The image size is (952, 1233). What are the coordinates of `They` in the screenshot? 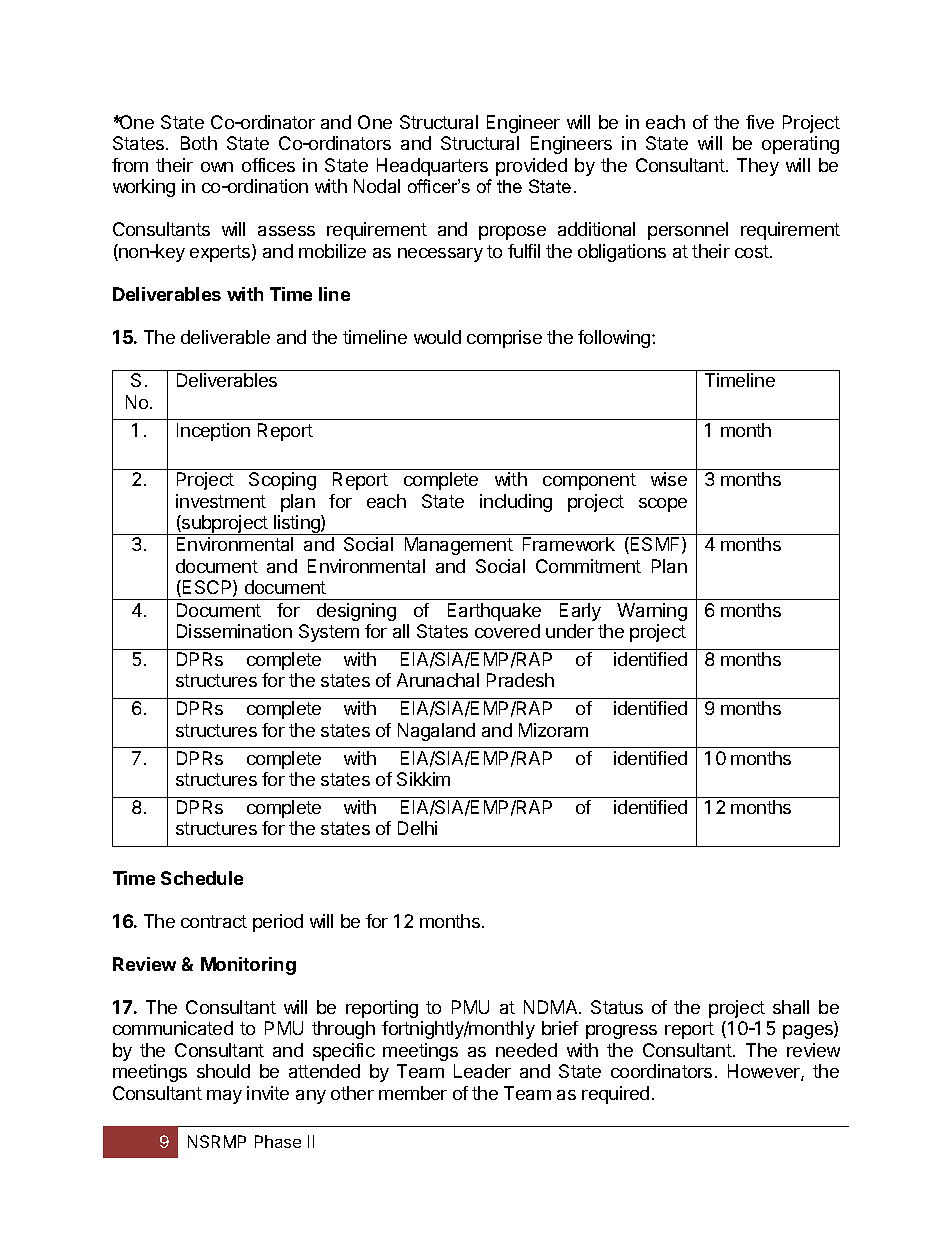 It's located at (758, 167).
